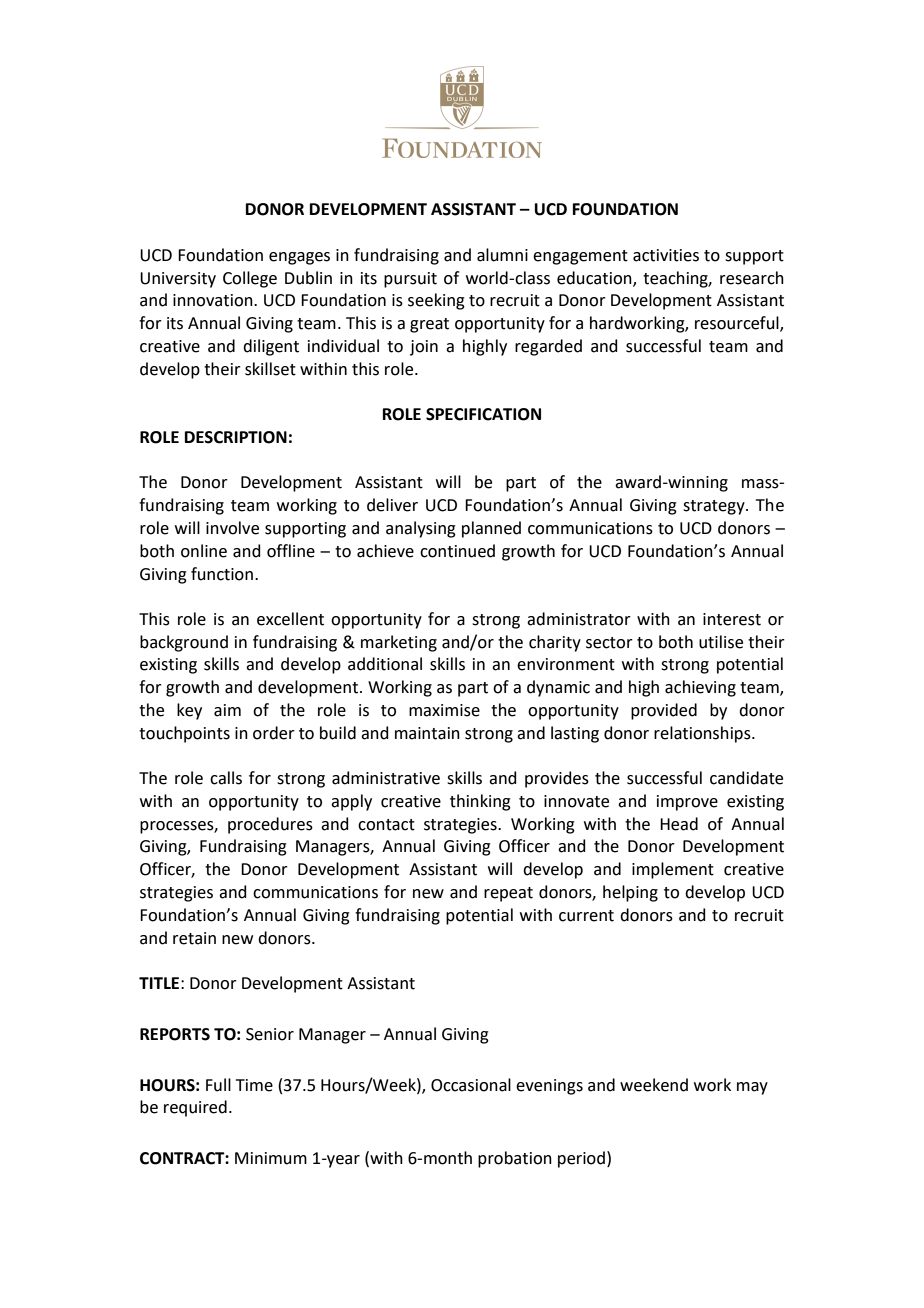 Image resolution: width=924 pixels, height=1308 pixels. I want to click on repeat, so click(508, 894).
